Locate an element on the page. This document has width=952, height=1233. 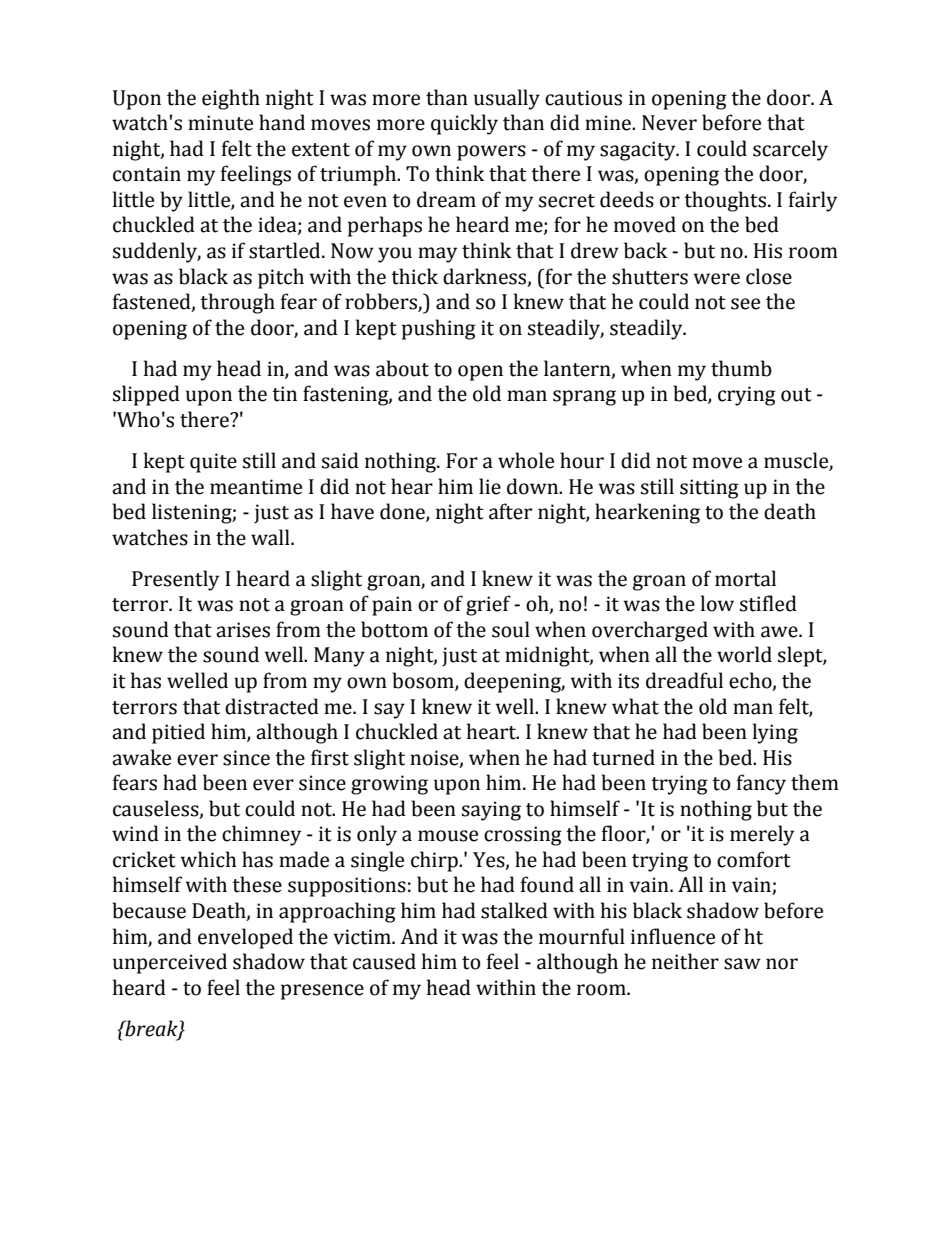
soul is located at coordinates (511, 629).
